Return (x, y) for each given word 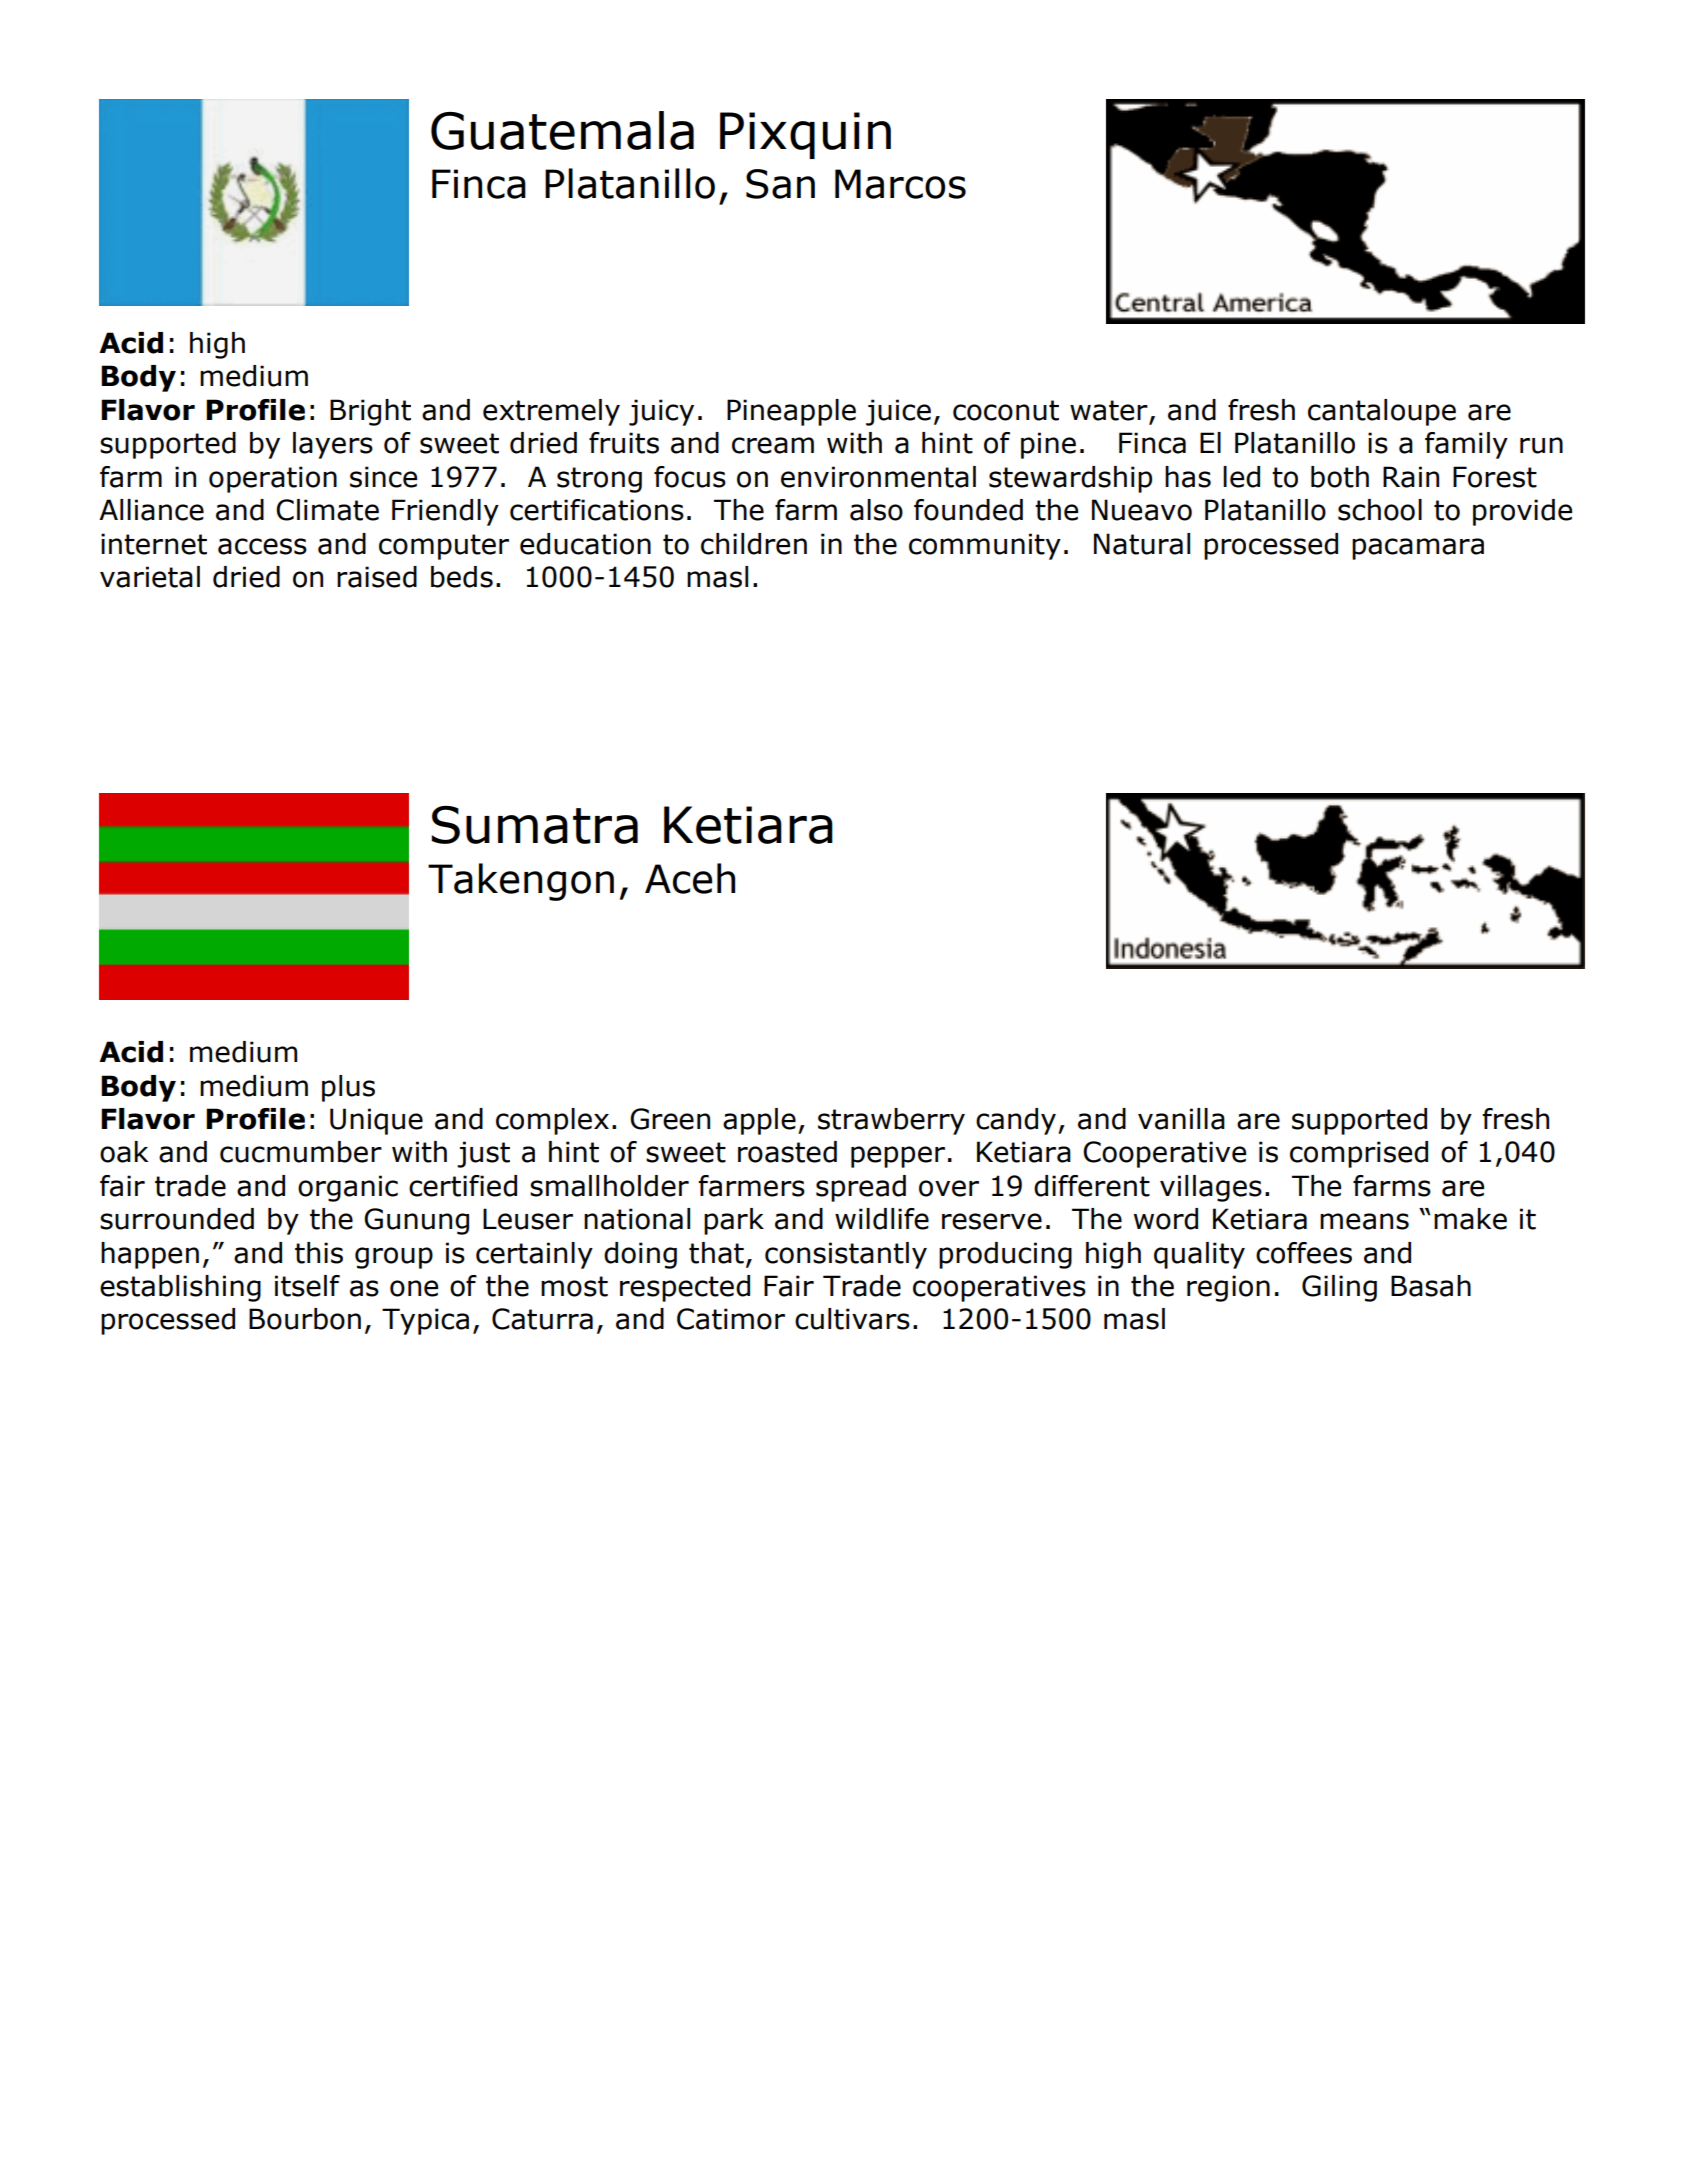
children (754, 544)
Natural (1142, 544)
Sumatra (534, 825)
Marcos (900, 184)
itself (307, 1286)
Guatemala (562, 130)
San (780, 184)
